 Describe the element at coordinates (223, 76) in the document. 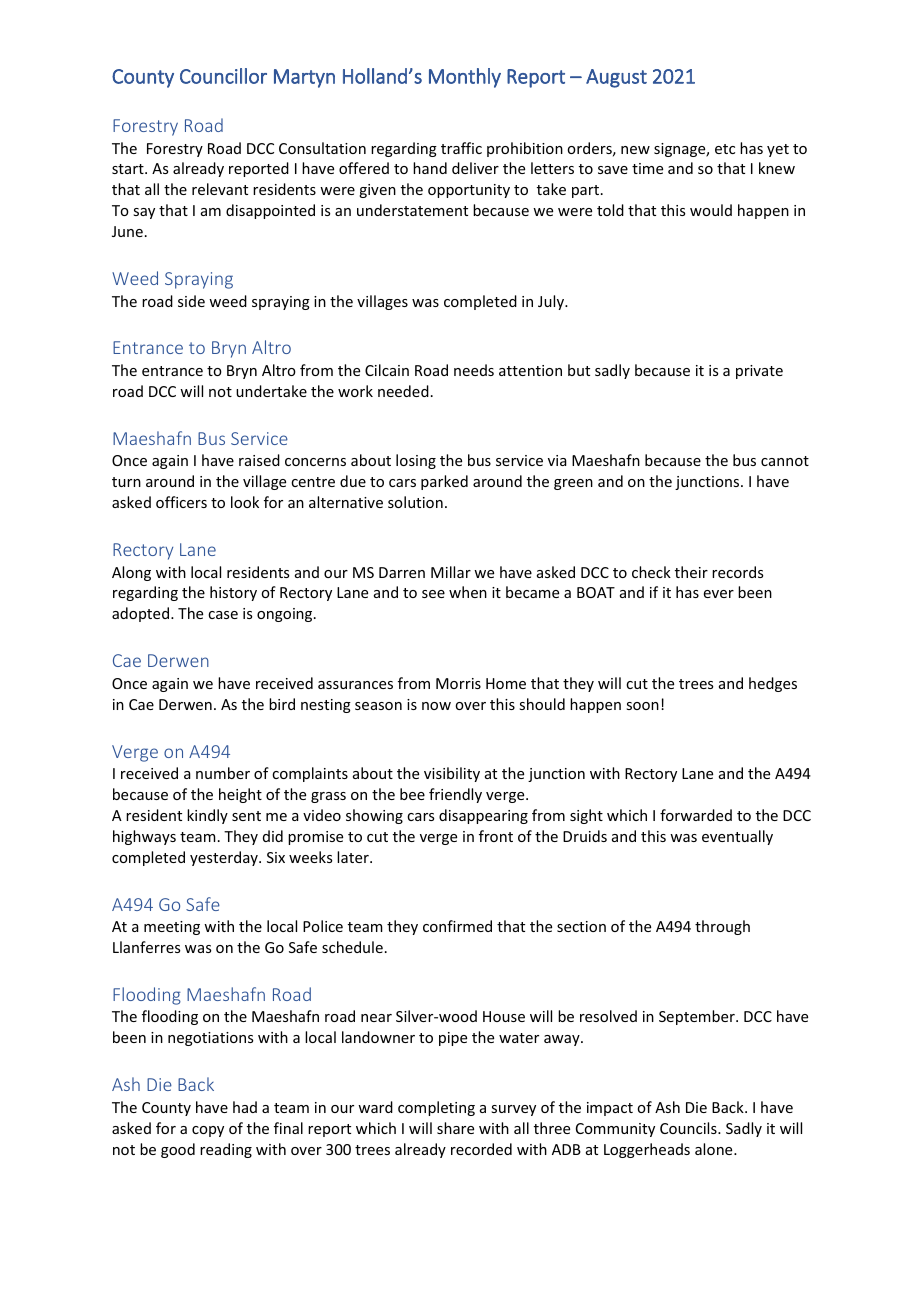

I see `Councillor` at that location.
